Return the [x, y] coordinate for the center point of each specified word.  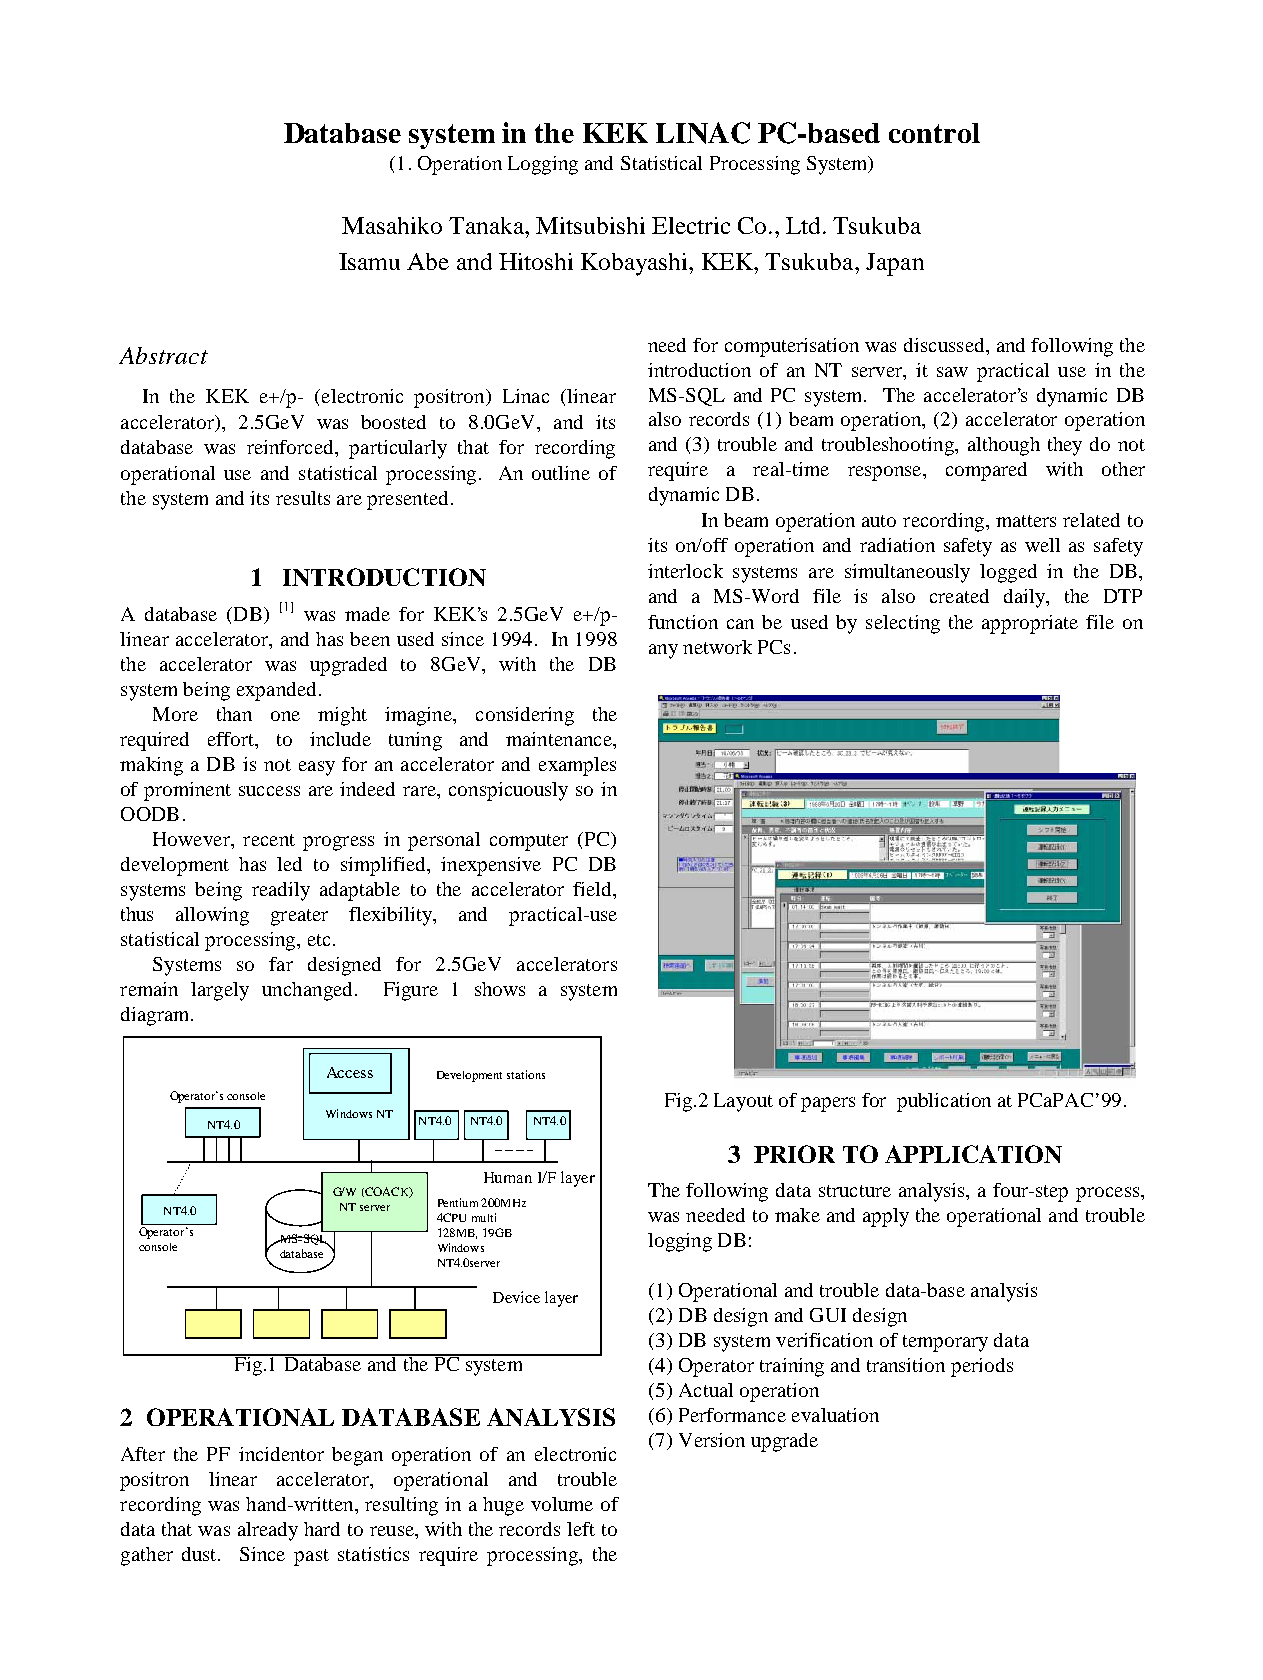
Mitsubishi [590, 225]
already [268, 1531]
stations [526, 1074]
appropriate [1030, 624]
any [663, 651]
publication [944, 1102]
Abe [428, 261]
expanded [276, 691]
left [581, 1529]
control [934, 133]
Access [350, 1072]
